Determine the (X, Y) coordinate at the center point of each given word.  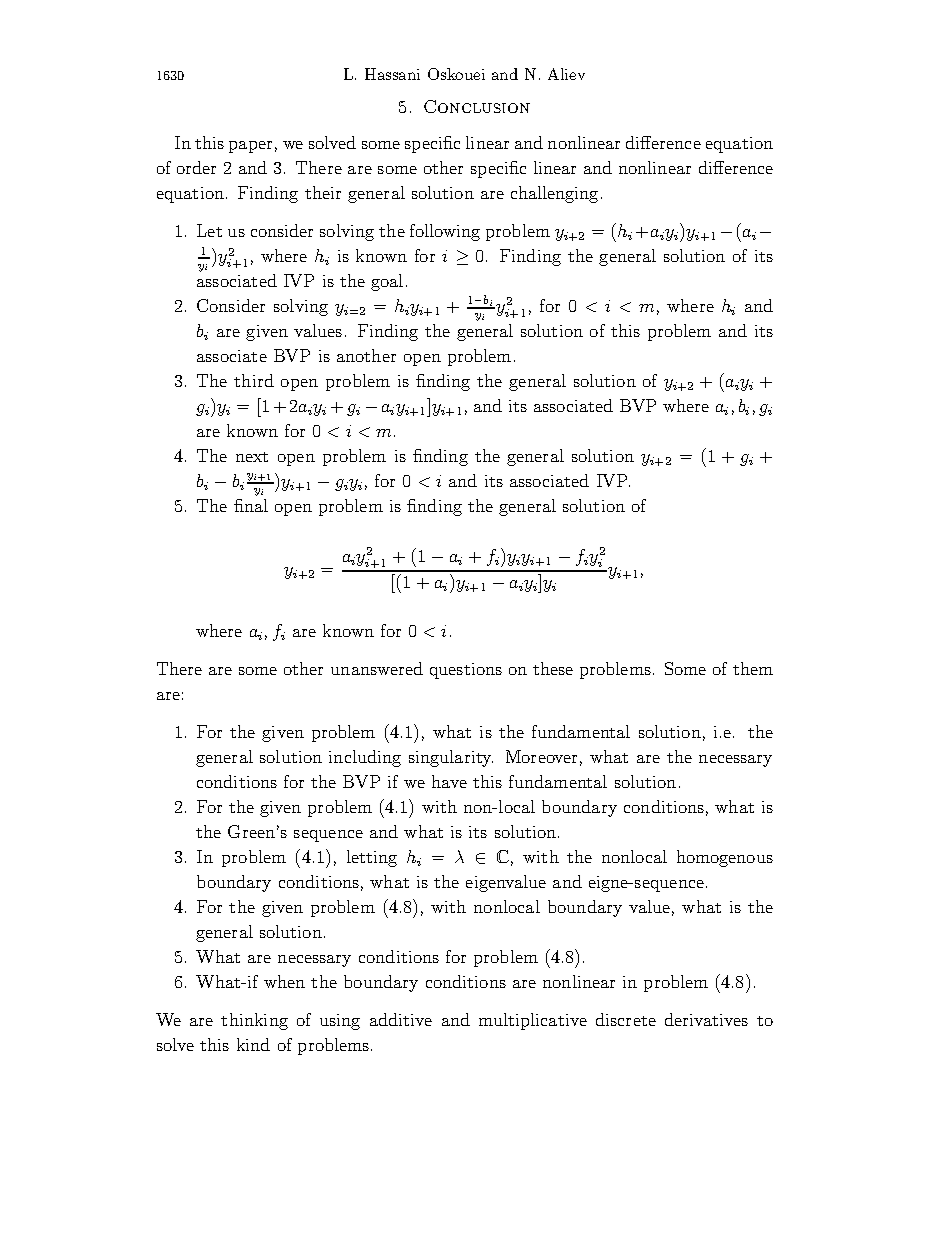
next (252, 457)
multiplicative (533, 1021)
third (254, 380)
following (445, 232)
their (323, 192)
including (365, 758)
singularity (451, 758)
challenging (554, 194)
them (753, 668)
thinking (254, 1021)
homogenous (725, 858)
